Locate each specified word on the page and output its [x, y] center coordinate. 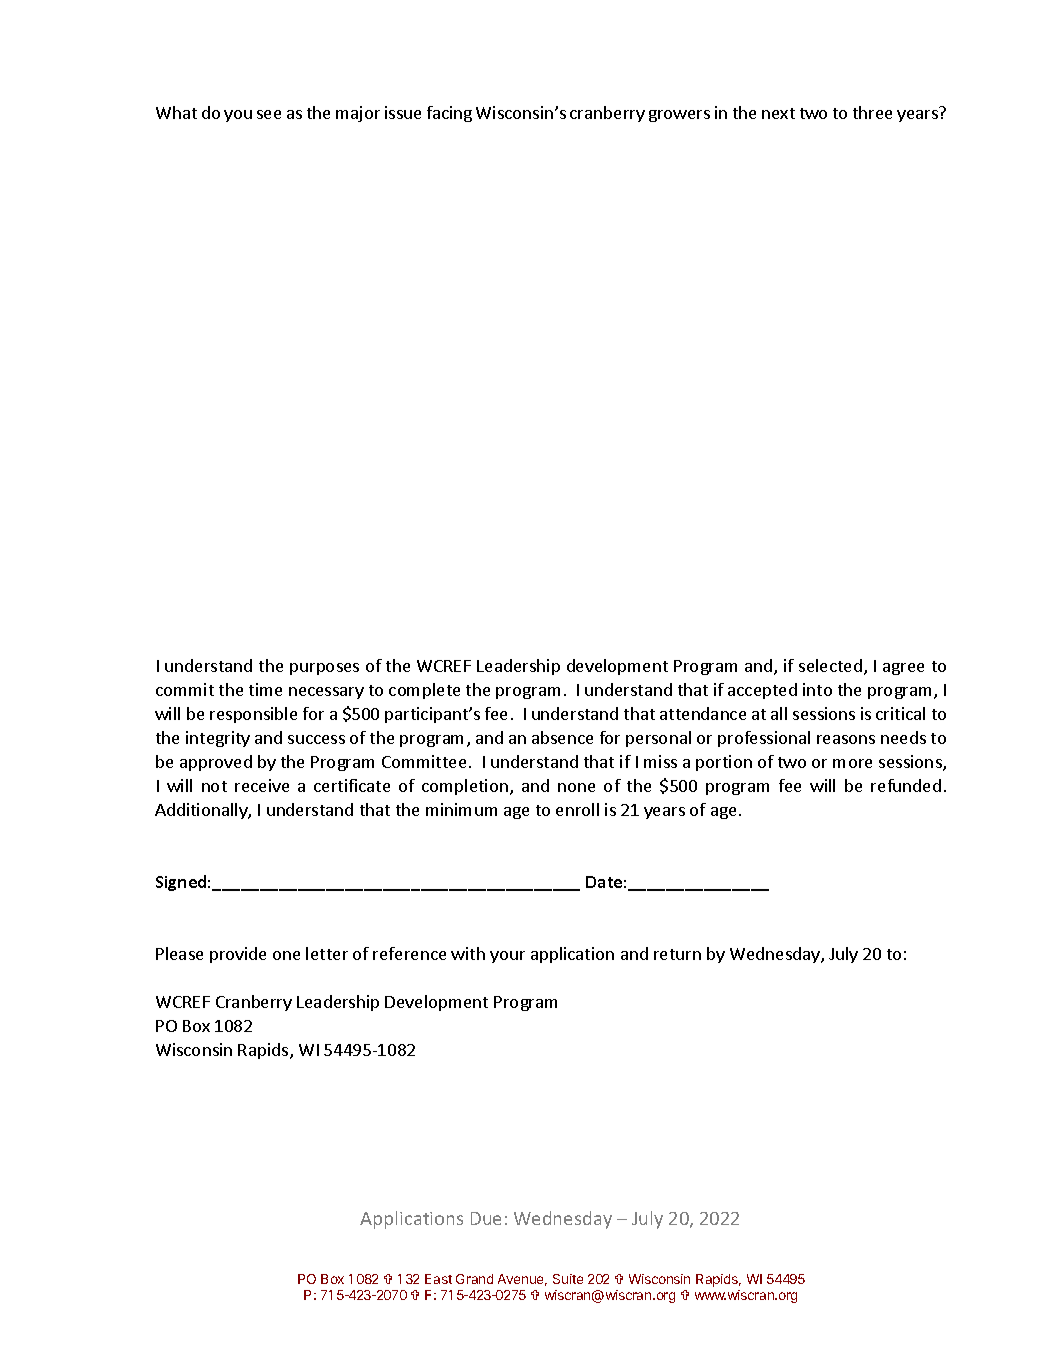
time [265, 689]
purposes [324, 669]
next [778, 113]
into [817, 689]
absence [562, 737]
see [269, 114]
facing [449, 114]
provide [238, 955]
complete [424, 691]
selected [830, 665]
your [507, 957]
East [438, 1279]
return [677, 954]
